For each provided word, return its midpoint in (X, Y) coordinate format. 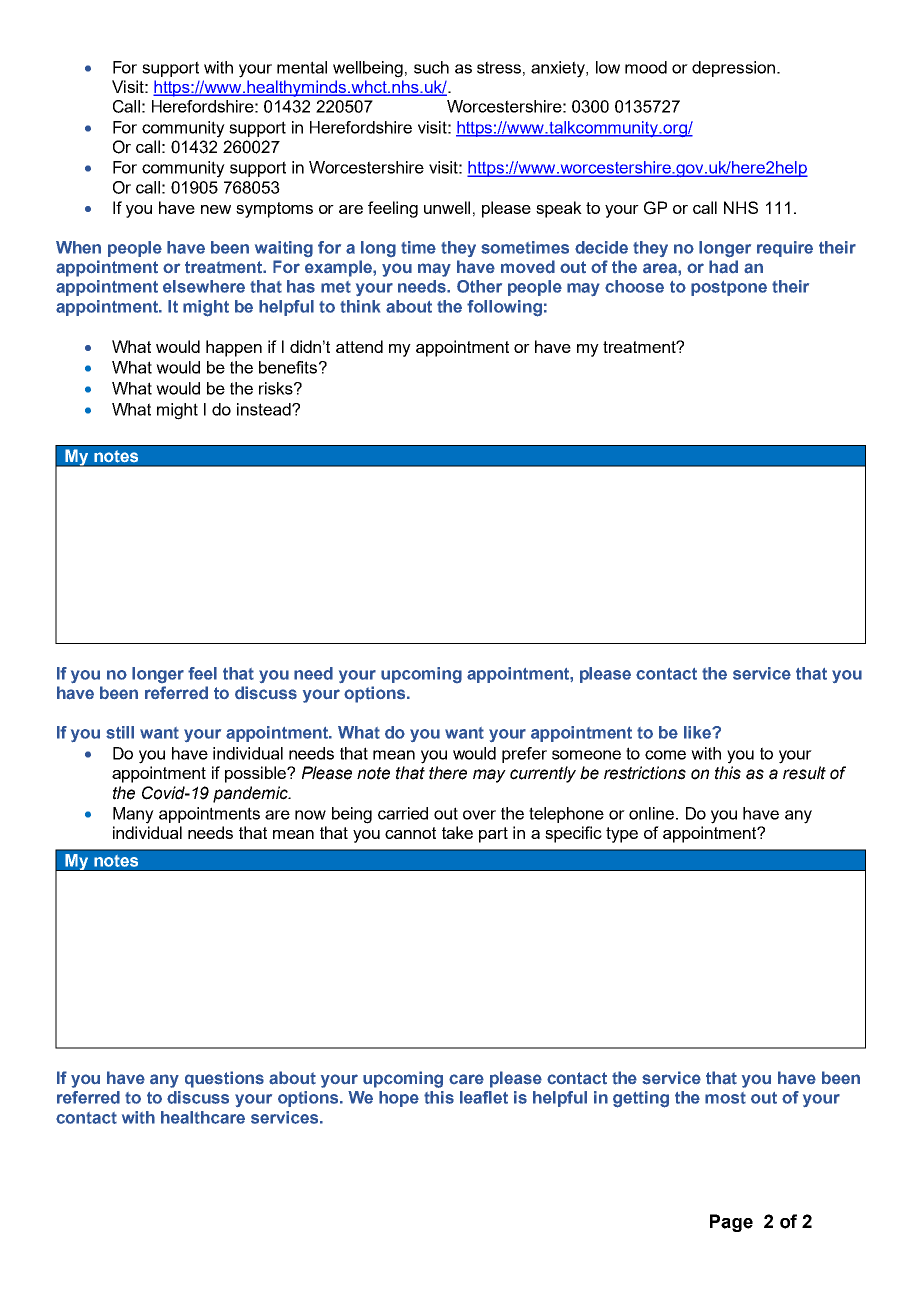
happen (234, 348)
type (622, 835)
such (431, 67)
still (120, 732)
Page (731, 1223)
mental (302, 67)
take (457, 832)
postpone (729, 288)
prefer (524, 755)
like (698, 732)
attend (359, 346)
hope (399, 1099)
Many (133, 815)
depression (733, 69)
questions (224, 1079)
